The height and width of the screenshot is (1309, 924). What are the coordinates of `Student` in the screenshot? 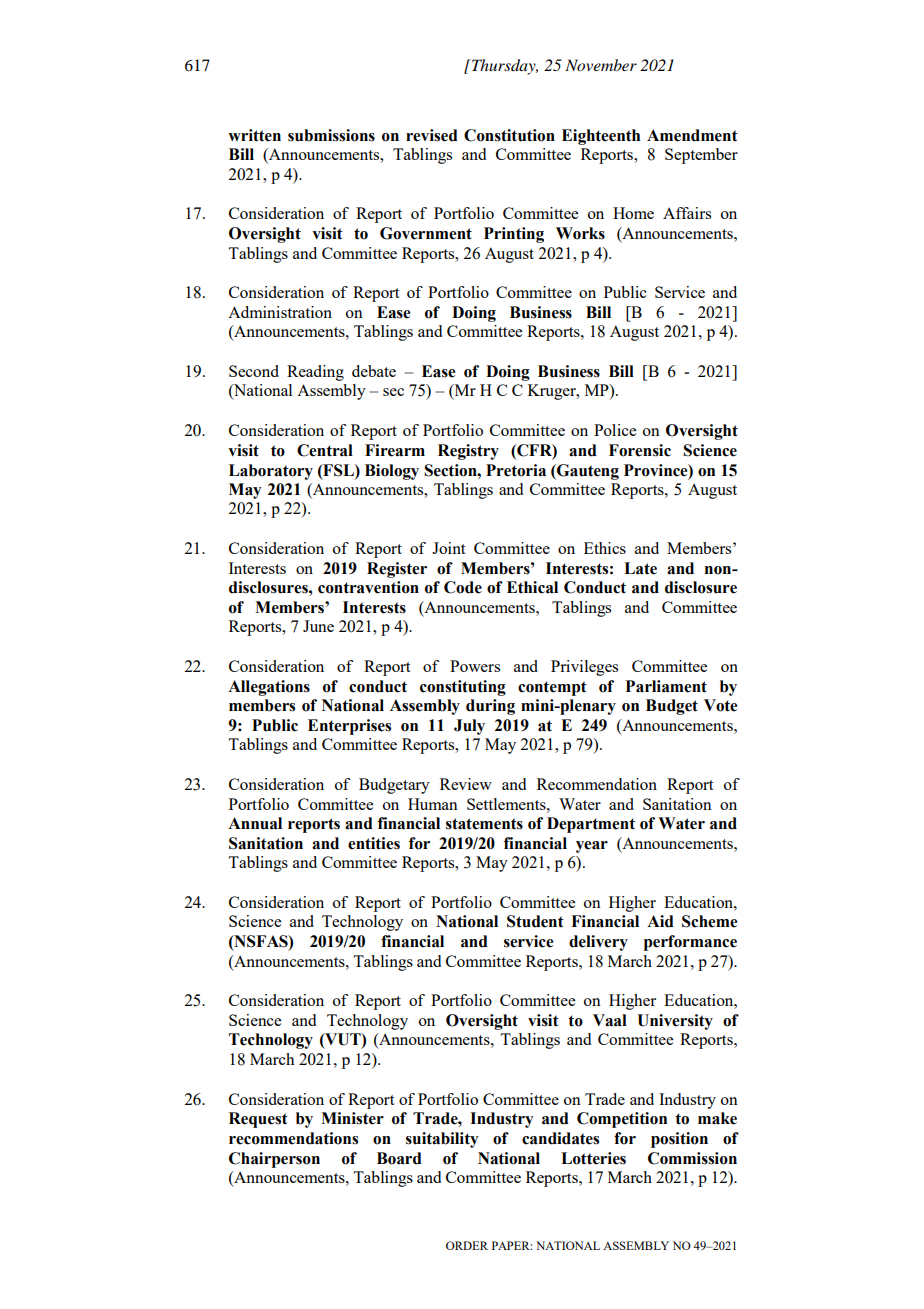 It's located at (535, 921).
